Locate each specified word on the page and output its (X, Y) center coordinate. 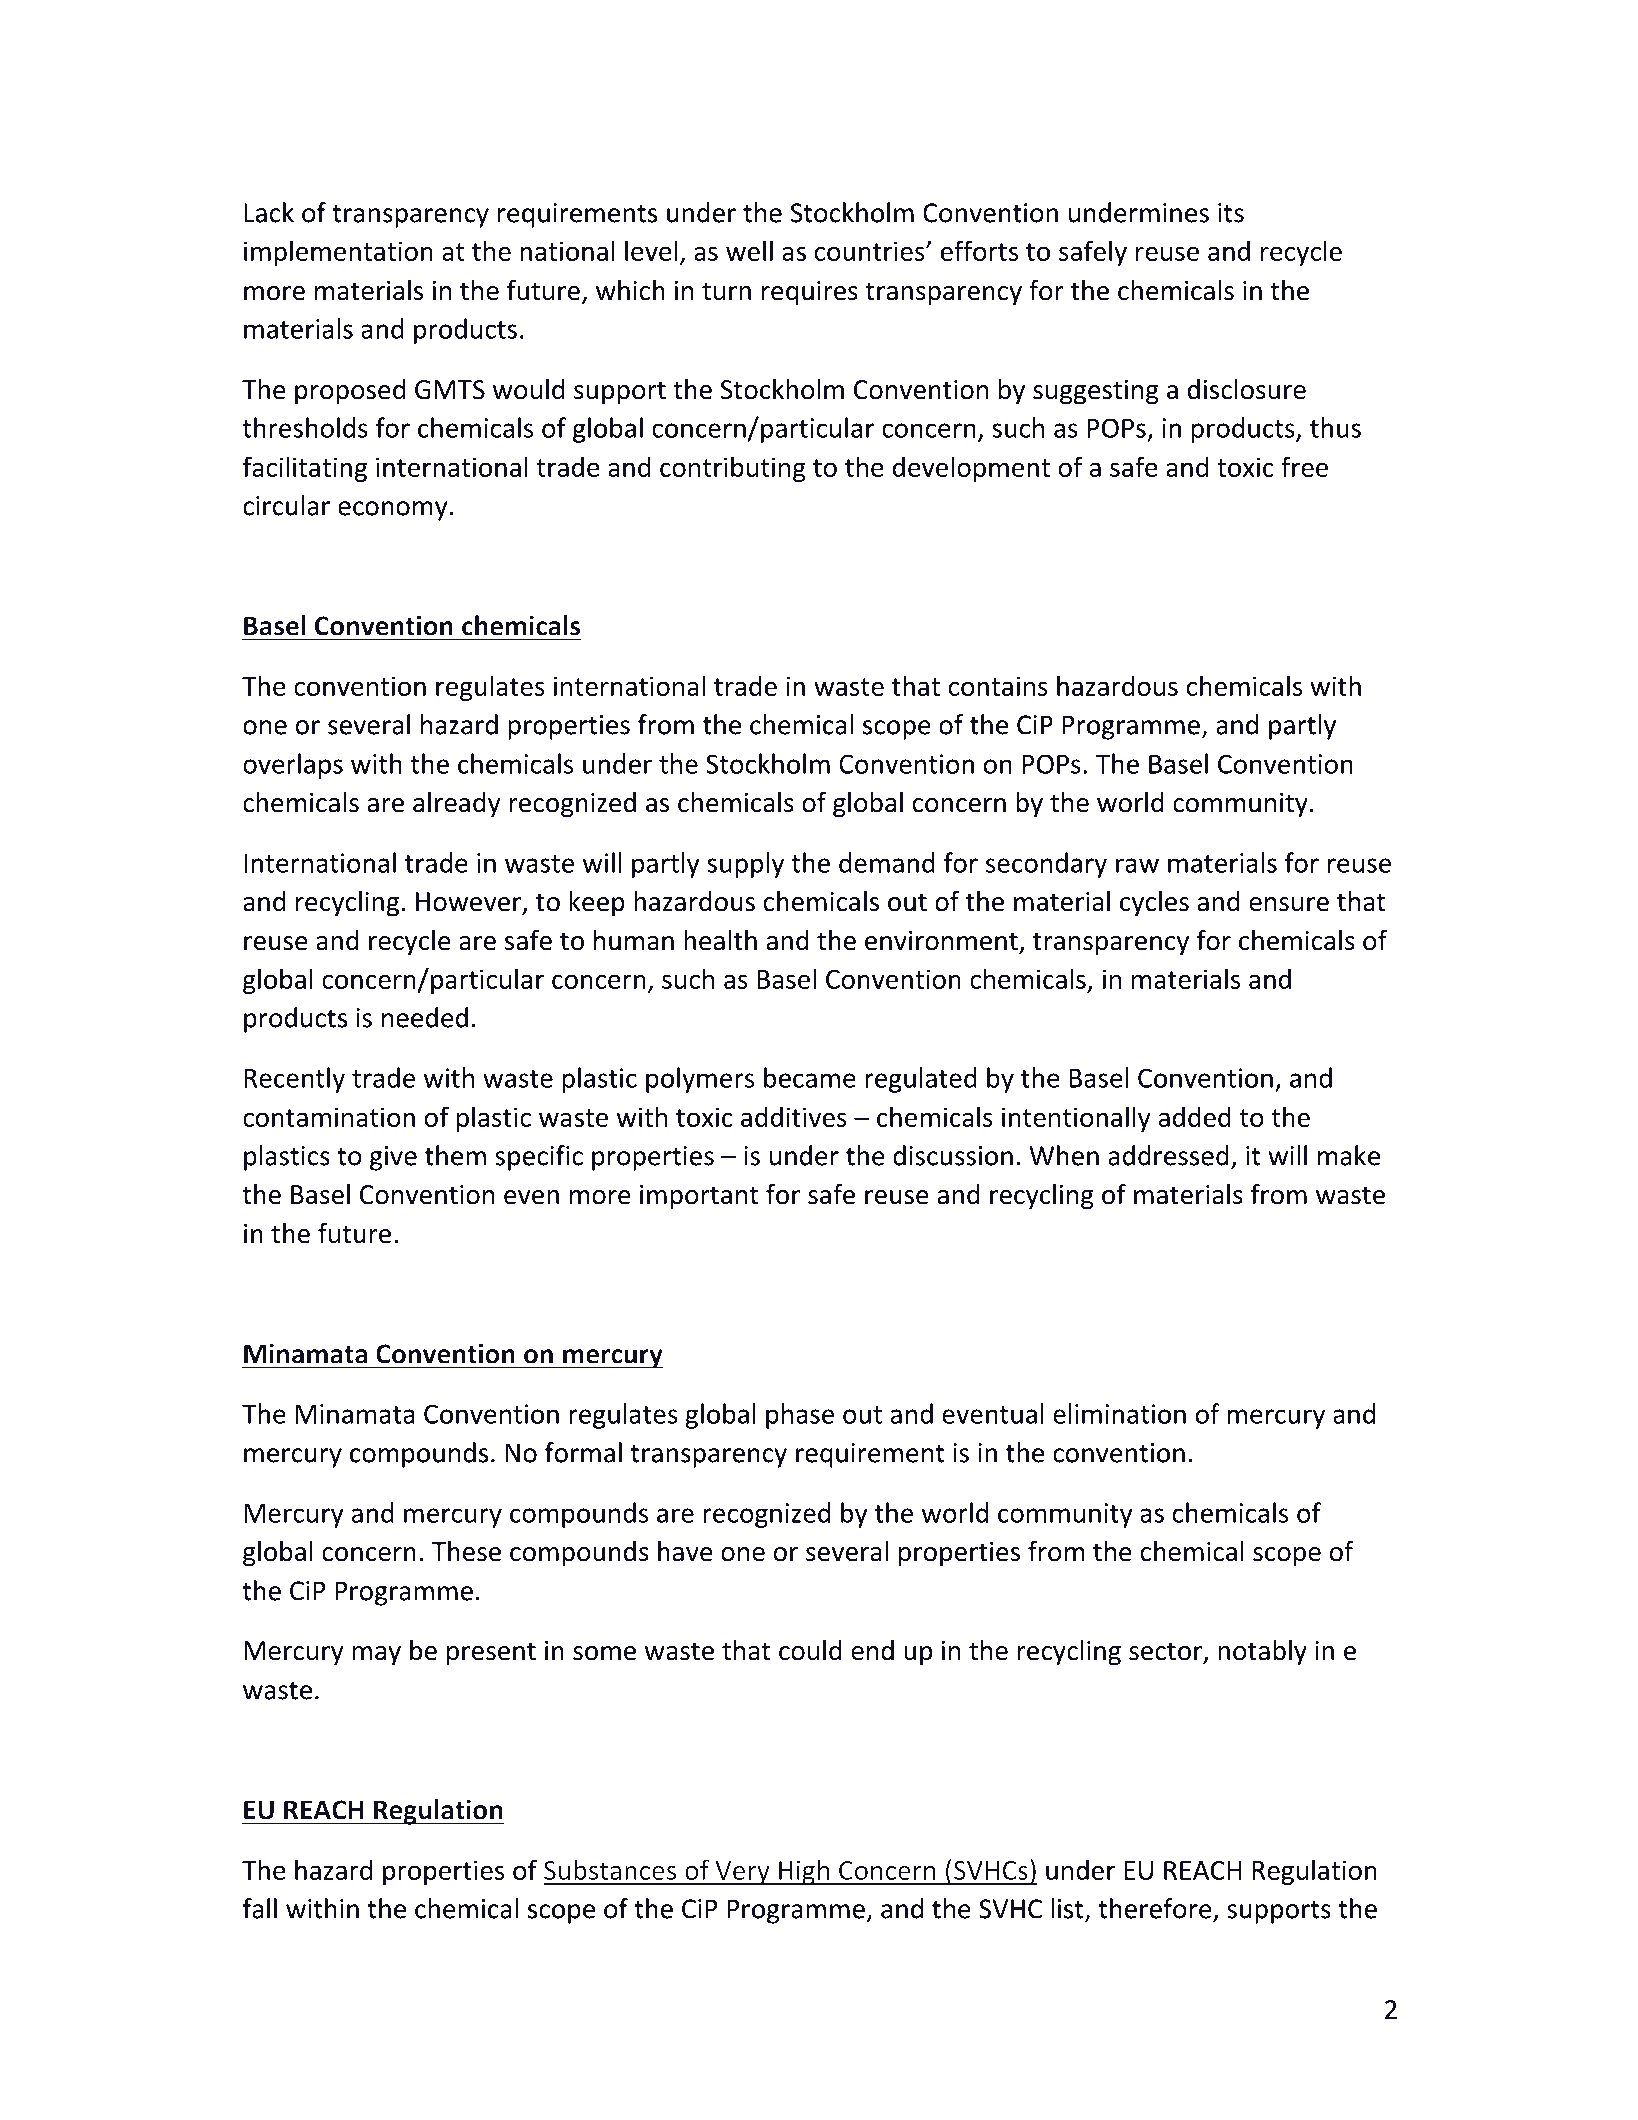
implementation (338, 253)
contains (998, 686)
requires (810, 293)
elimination (1119, 1413)
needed (425, 1017)
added (1195, 1116)
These (466, 1551)
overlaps (293, 766)
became (810, 1077)
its (1231, 213)
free (1304, 466)
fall (259, 1908)
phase (800, 1416)
